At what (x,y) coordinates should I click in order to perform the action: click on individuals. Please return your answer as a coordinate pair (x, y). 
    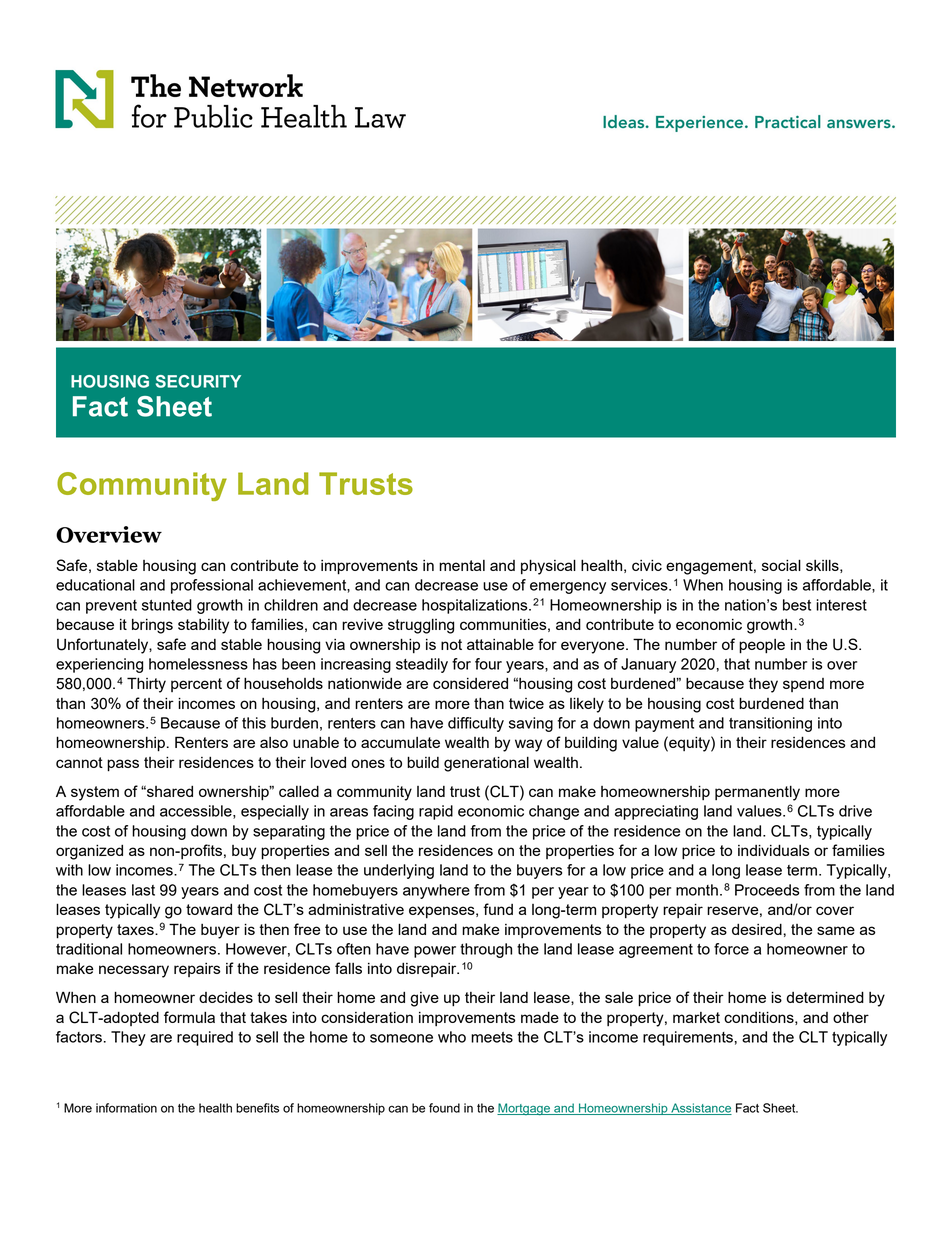
    Looking at the image, I should click on (774, 850).
